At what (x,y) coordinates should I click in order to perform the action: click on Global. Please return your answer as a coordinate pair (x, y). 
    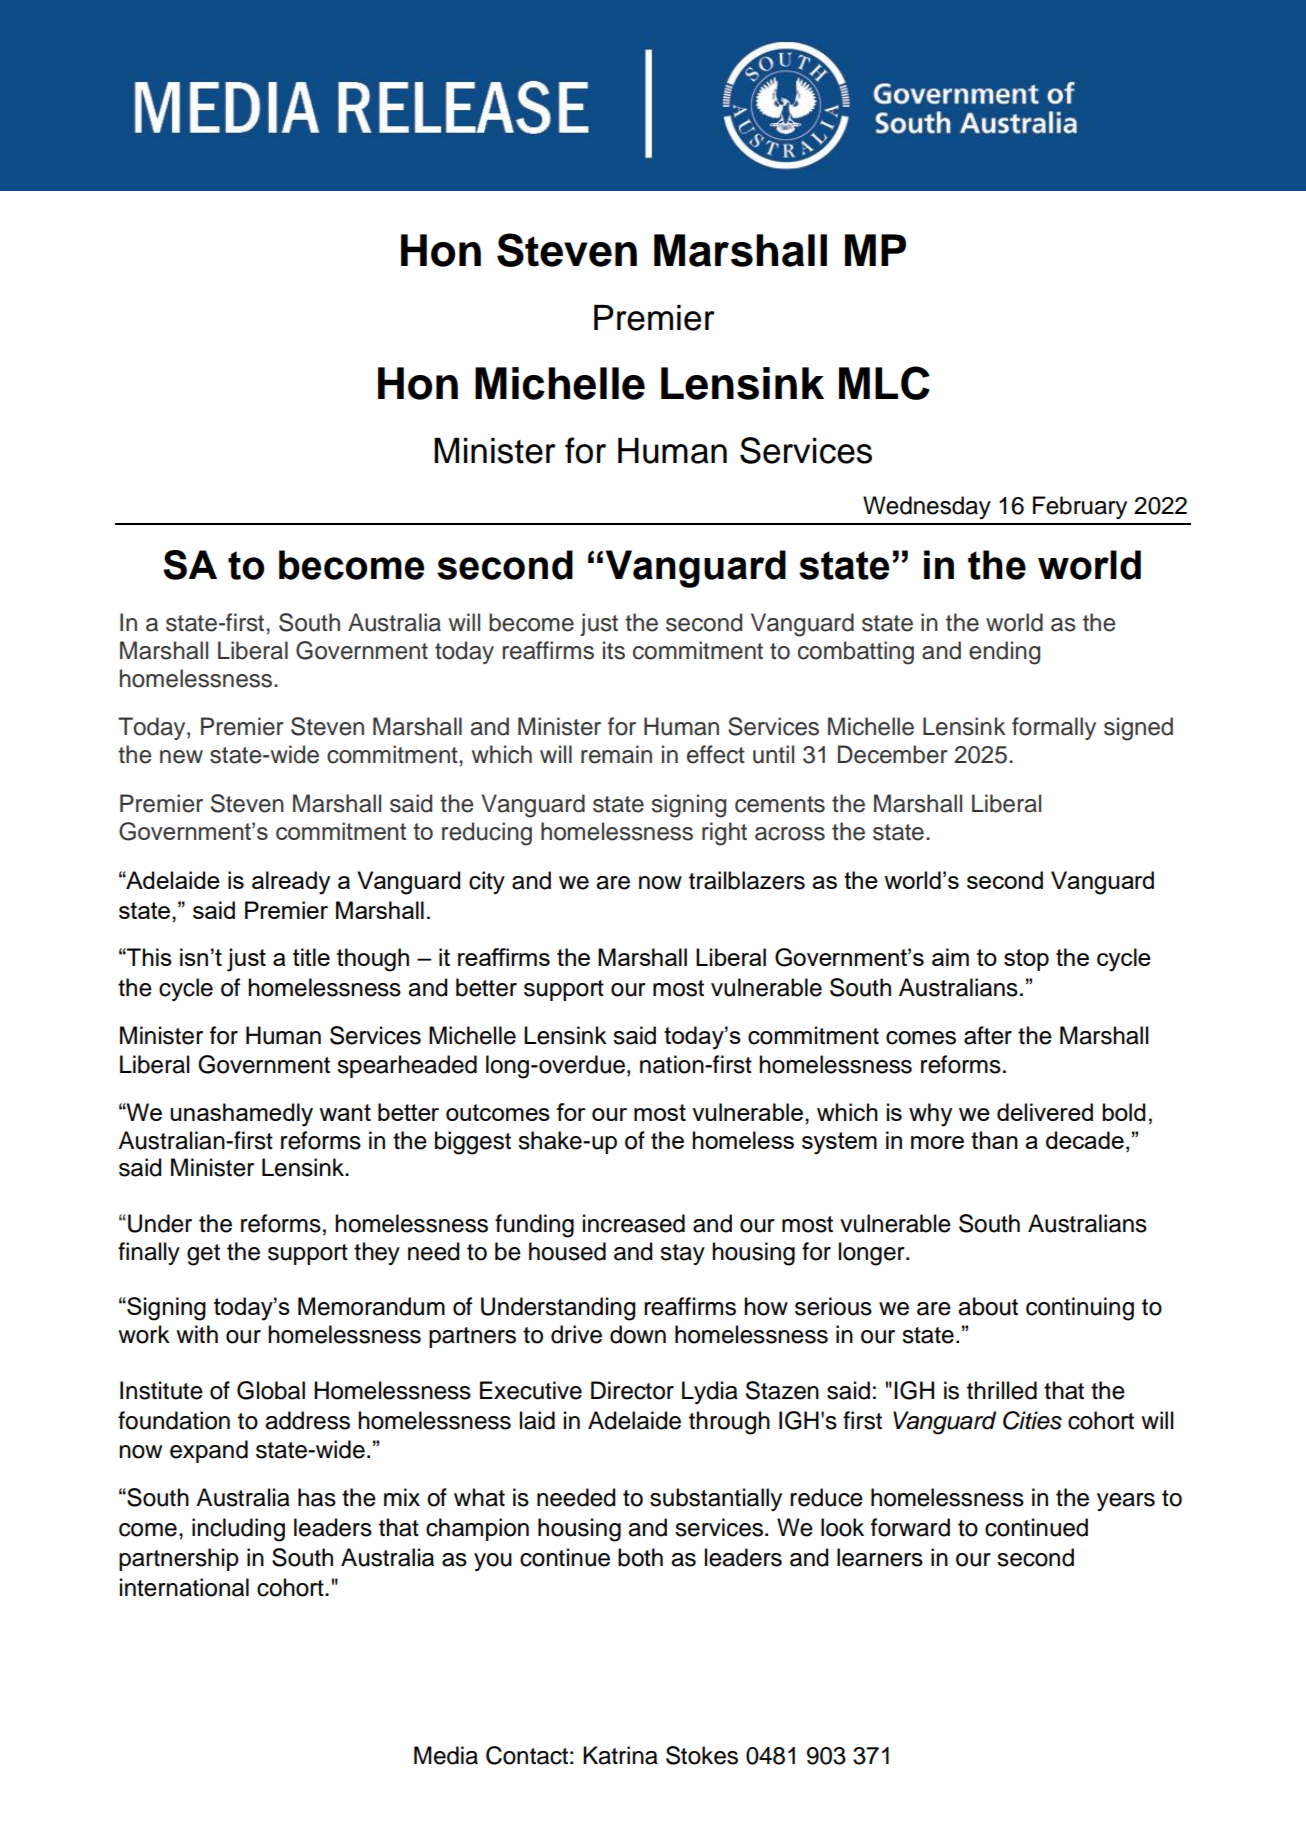
    Looking at the image, I should click on (271, 1390).
